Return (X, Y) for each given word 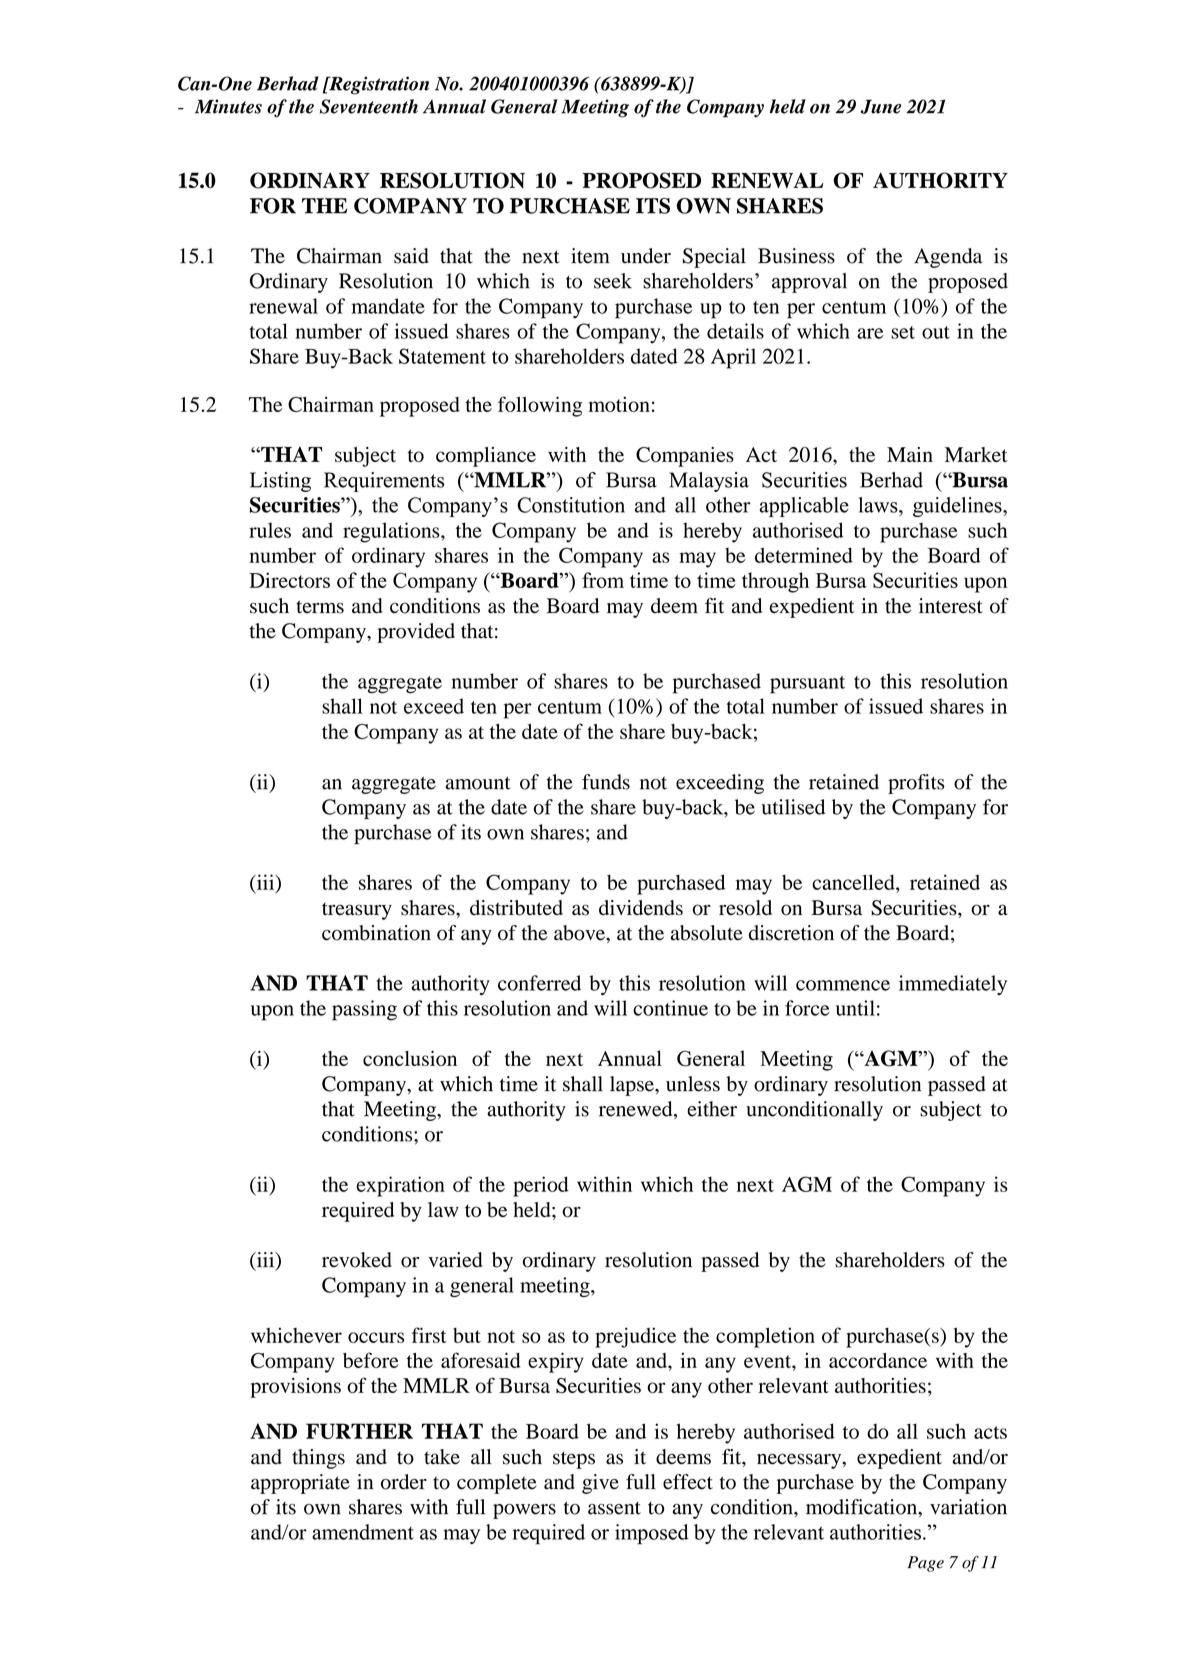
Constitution (571, 505)
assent (614, 1508)
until (855, 1008)
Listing (280, 482)
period (541, 1186)
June (881, 106)
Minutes (228, 106)
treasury (357, 911)
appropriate (300, 1484)
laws (879, 505)
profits (916, 784)
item (590, 256)
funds (606, 782)
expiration (400, 1186)
